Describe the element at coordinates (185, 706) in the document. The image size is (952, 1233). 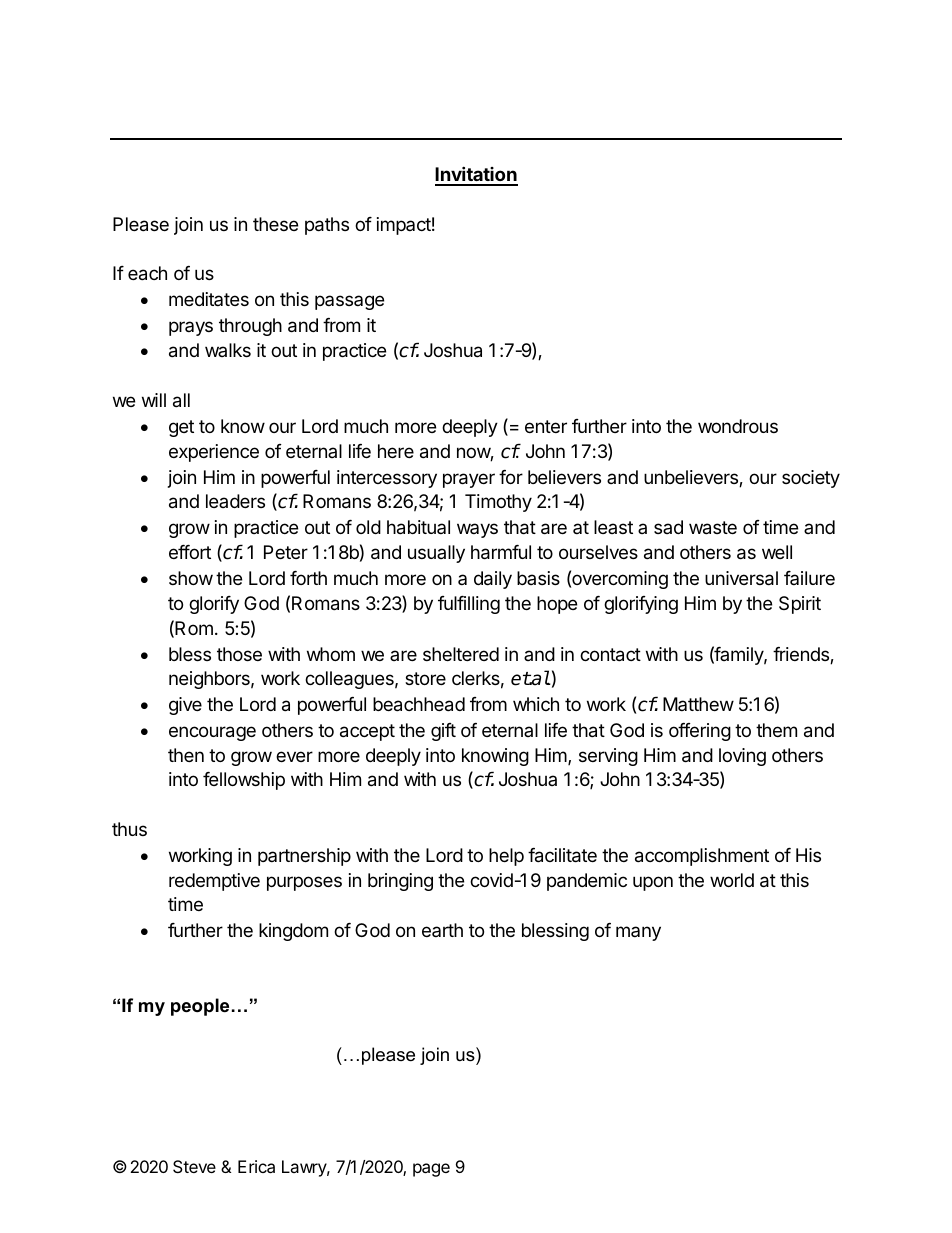
I see `give` at that location.
